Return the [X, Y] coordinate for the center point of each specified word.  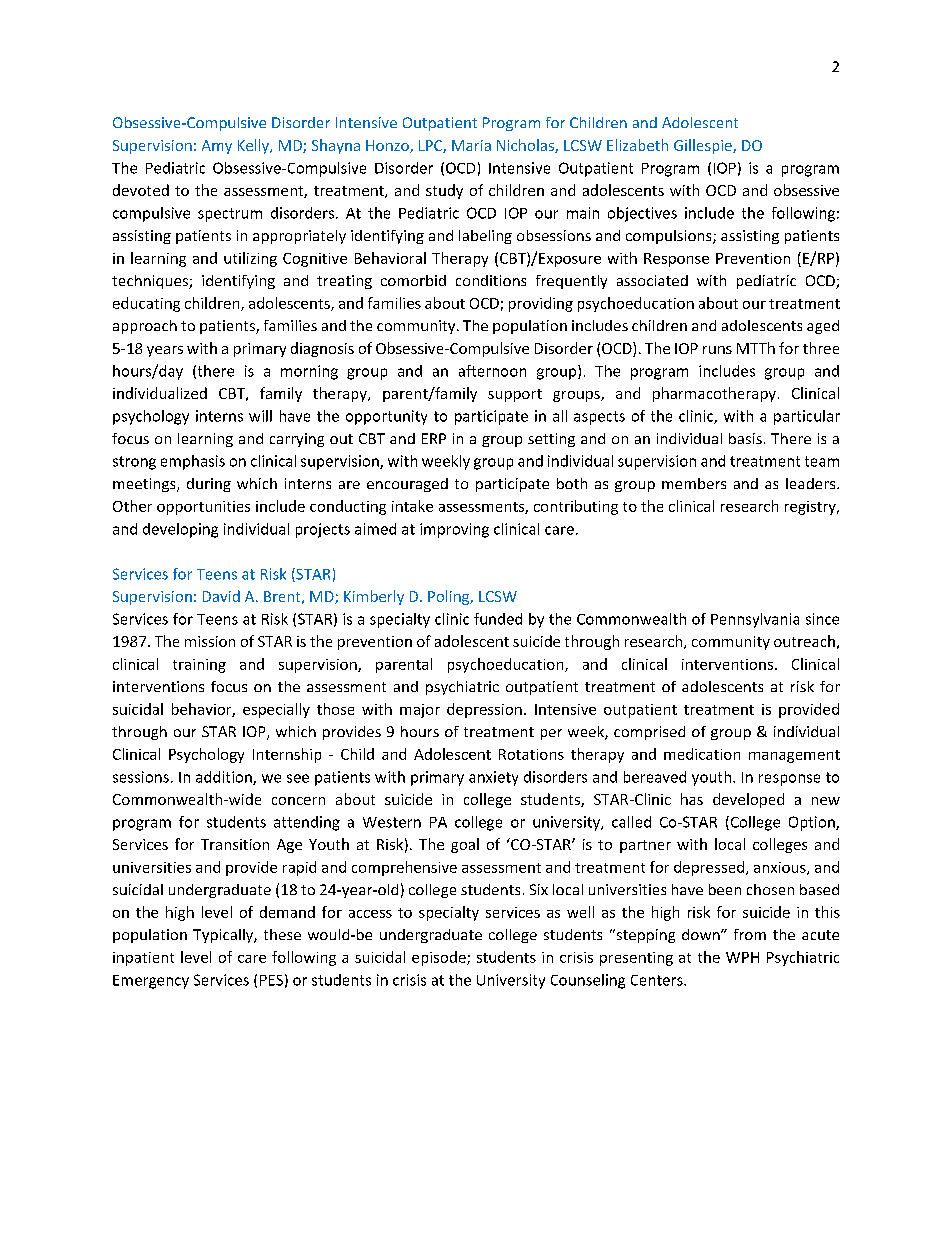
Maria [471, 145]
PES [271, 980]
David [221, 596]
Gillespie [704, 146]
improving [454, 530]
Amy [217, 147]
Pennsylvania [755, 620]
